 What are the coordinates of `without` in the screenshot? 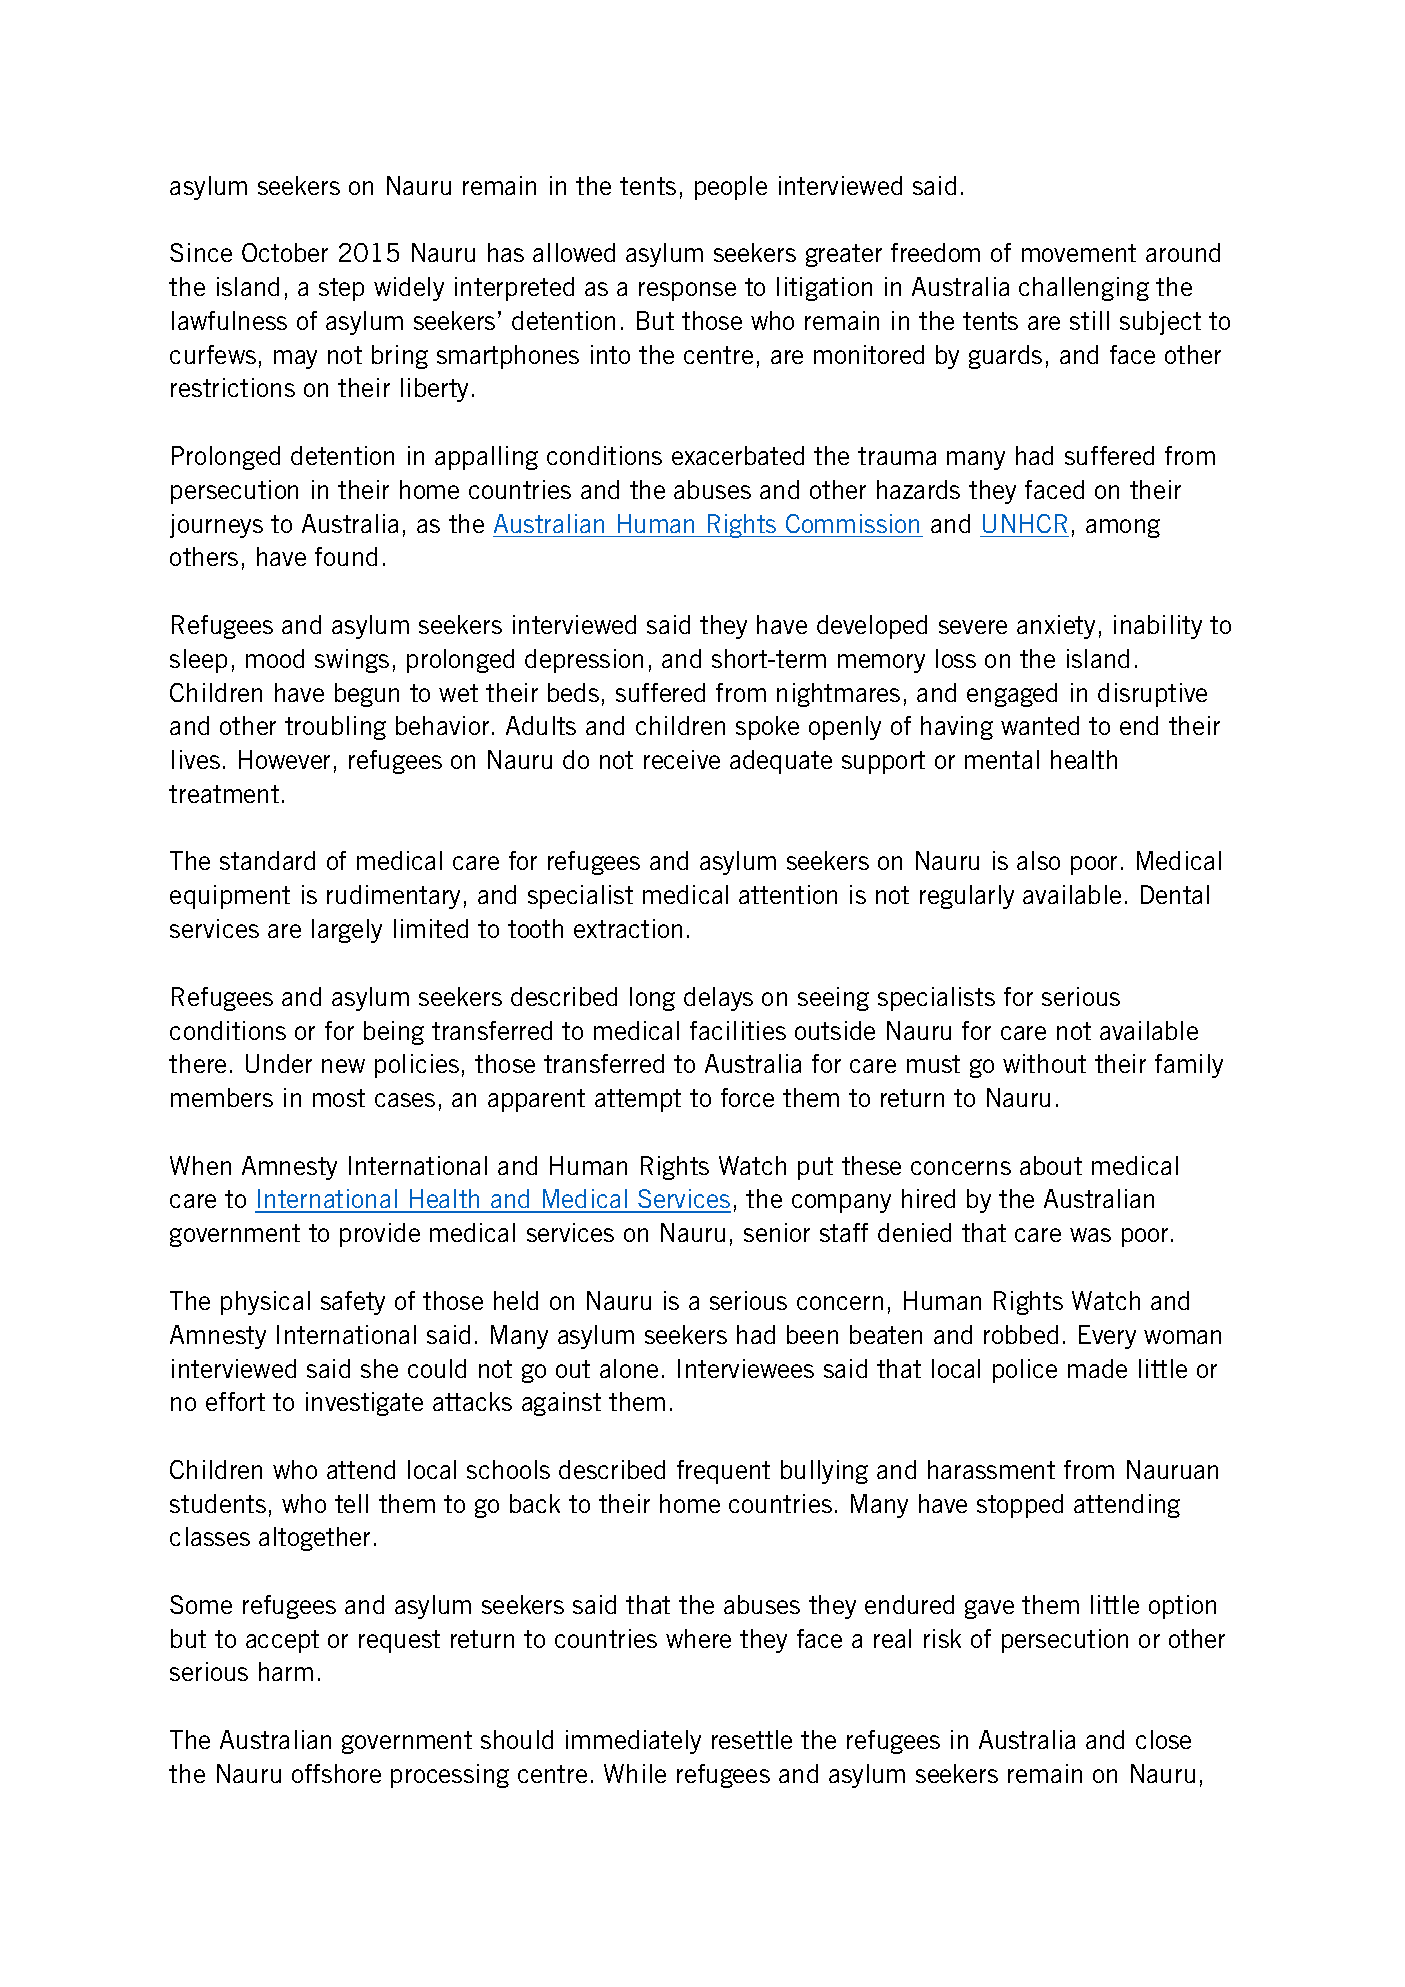 It's located at (1044, 1063).
